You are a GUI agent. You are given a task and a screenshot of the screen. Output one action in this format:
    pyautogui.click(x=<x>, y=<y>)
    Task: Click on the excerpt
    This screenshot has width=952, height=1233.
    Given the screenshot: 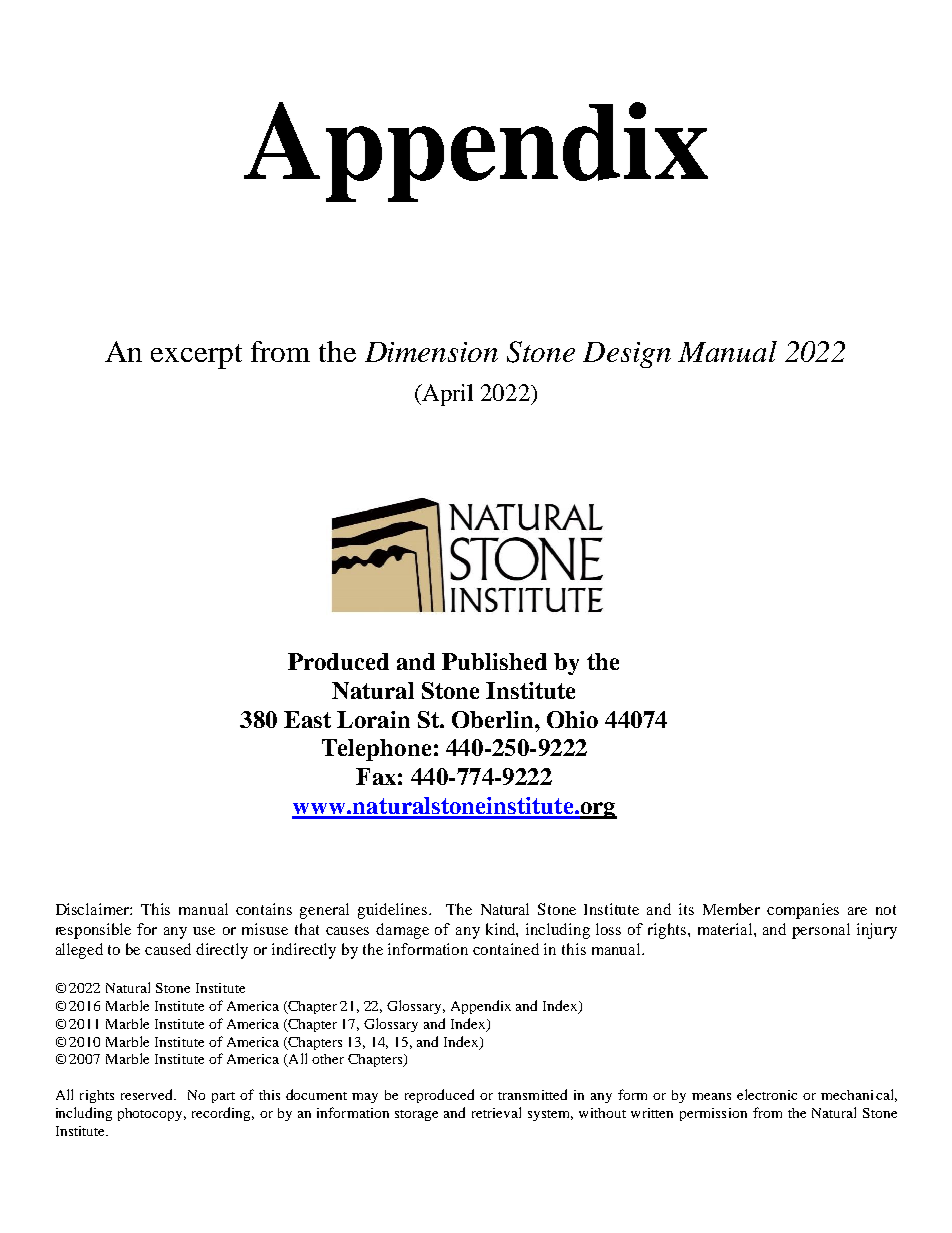 What is the action you would take?
    pyautogui.click(x=196, y=356)
